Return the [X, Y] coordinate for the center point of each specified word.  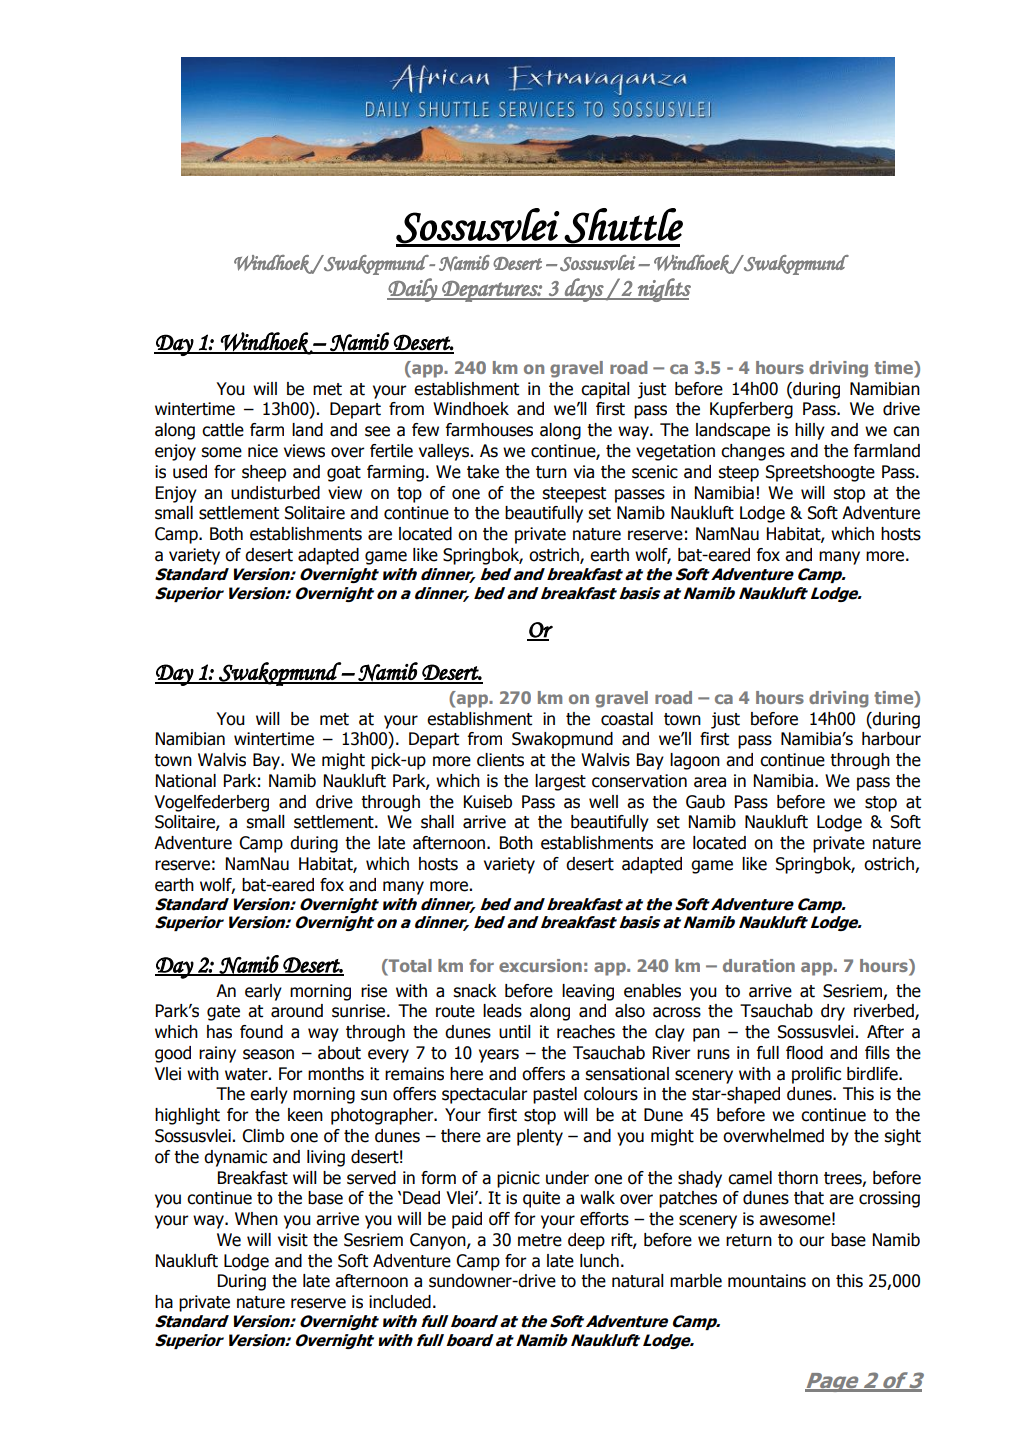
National [186, 781]
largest [560, 782]
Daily [413, 290]
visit [293, 1240]
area [710, 782]
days [584, 290]
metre [540, 1240]
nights [663, 290]
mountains [767, 1281]
